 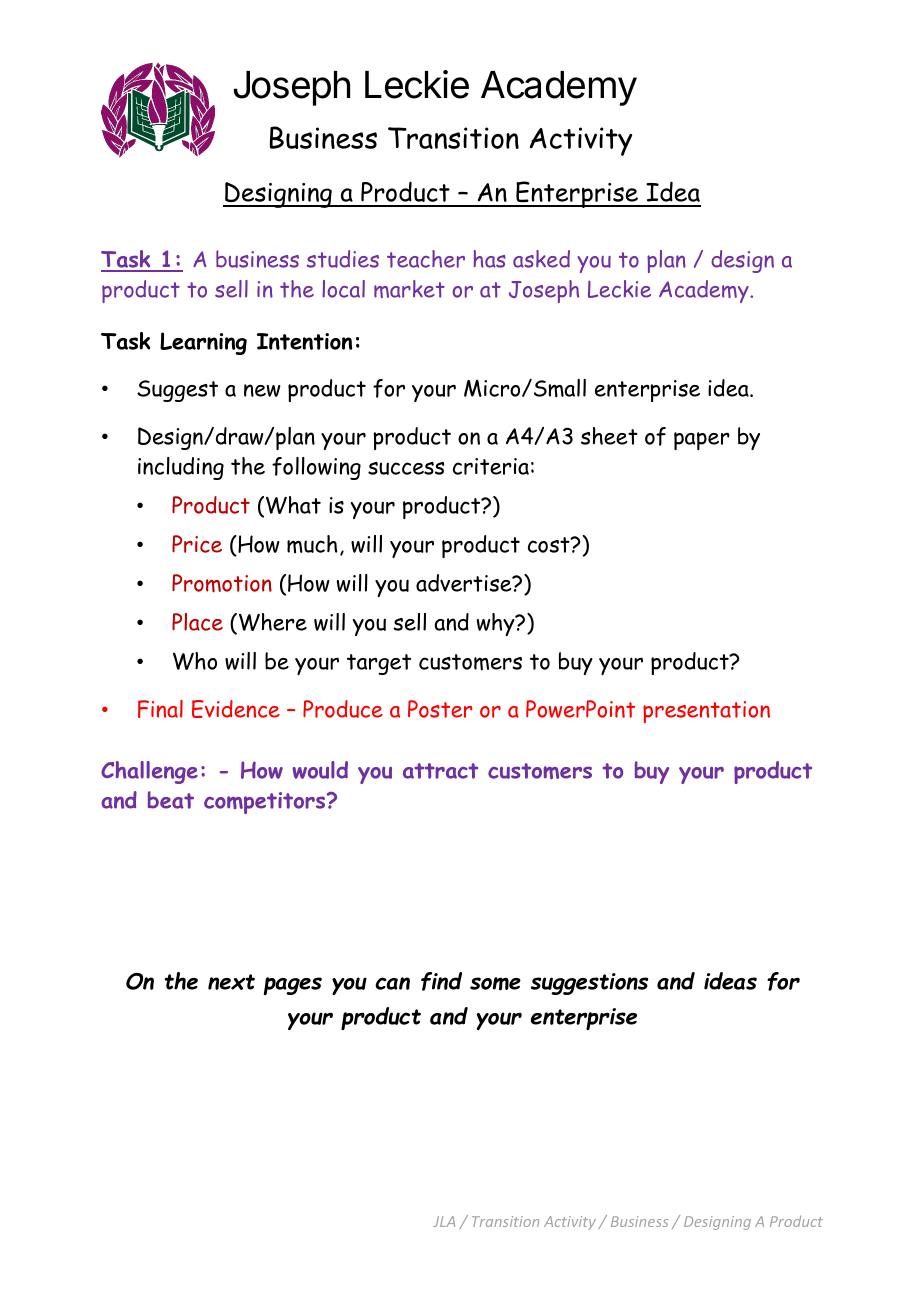 I want to click on market, so click(x=409, y=289).
